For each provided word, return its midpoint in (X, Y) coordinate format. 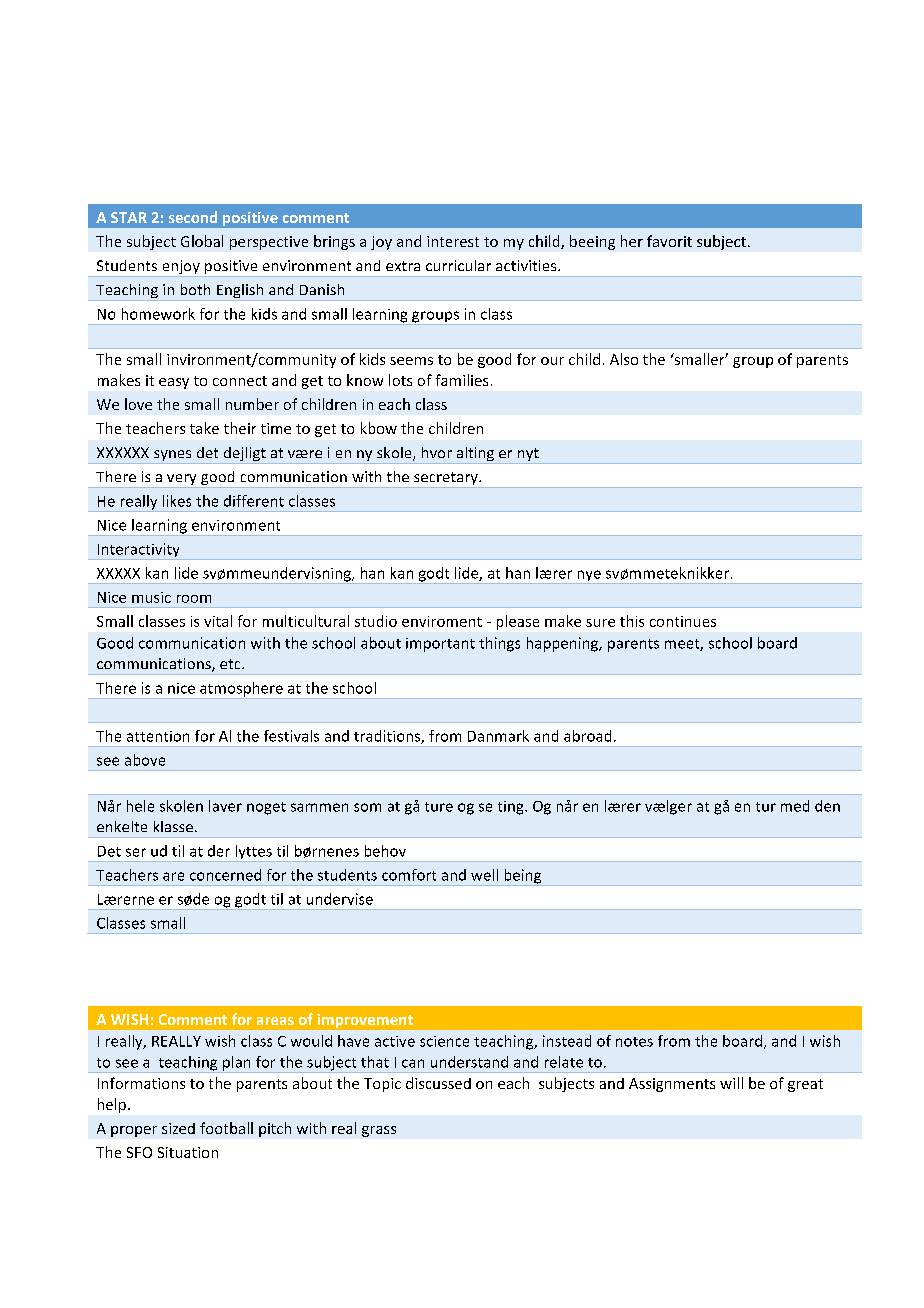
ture (439, 807)
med (795, 806)
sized (178, 1128)
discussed (438, 1083)
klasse (173, 826)
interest (453, 241)
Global (202, 241)
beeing (592, 242)
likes (177, 501)
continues (683, 621)
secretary (446, 480)
